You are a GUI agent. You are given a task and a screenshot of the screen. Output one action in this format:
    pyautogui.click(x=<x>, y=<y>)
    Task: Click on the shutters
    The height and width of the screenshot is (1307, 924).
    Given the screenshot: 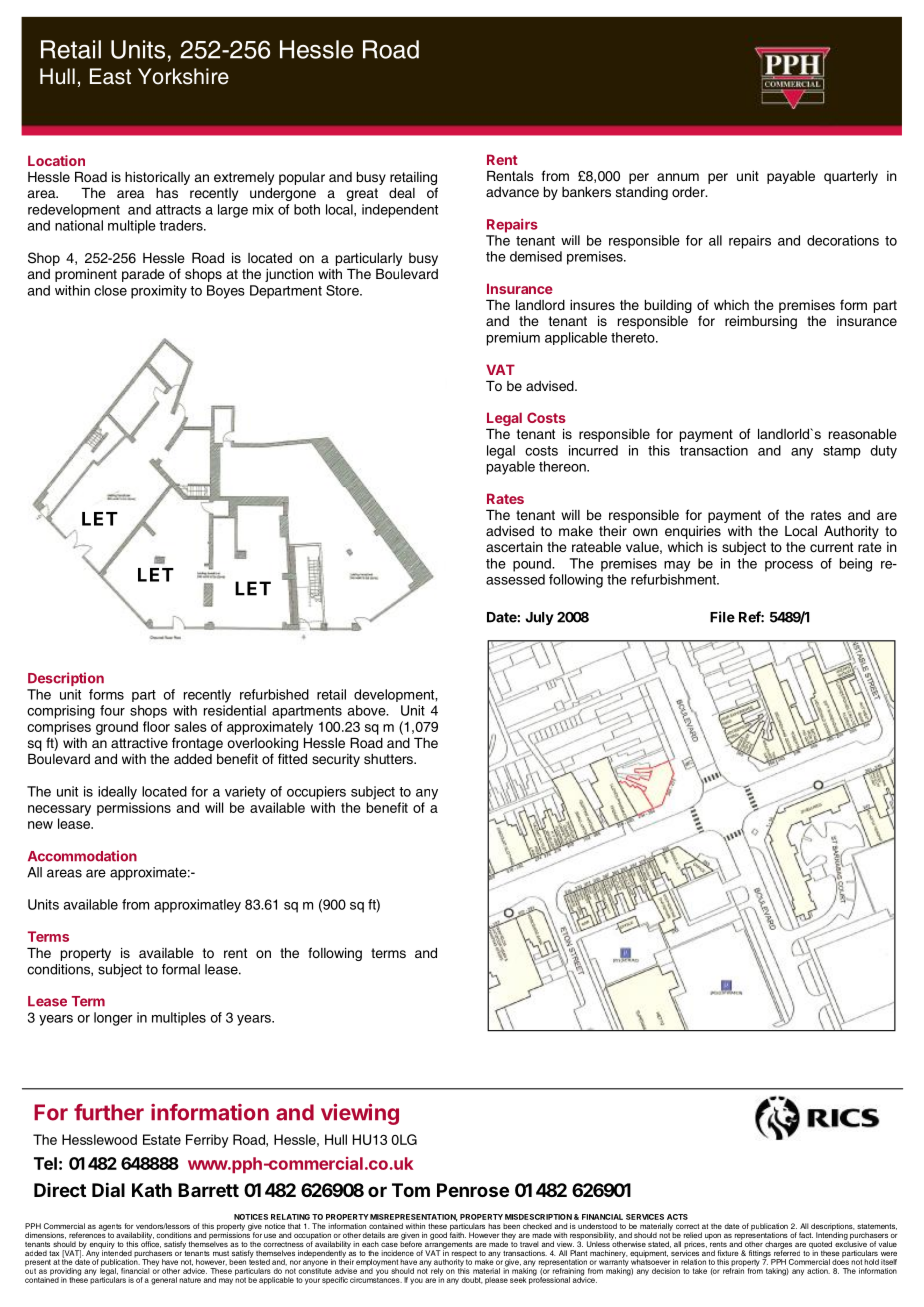 What is the action you would take?
    pyautogui.click(x=389, y=759)
